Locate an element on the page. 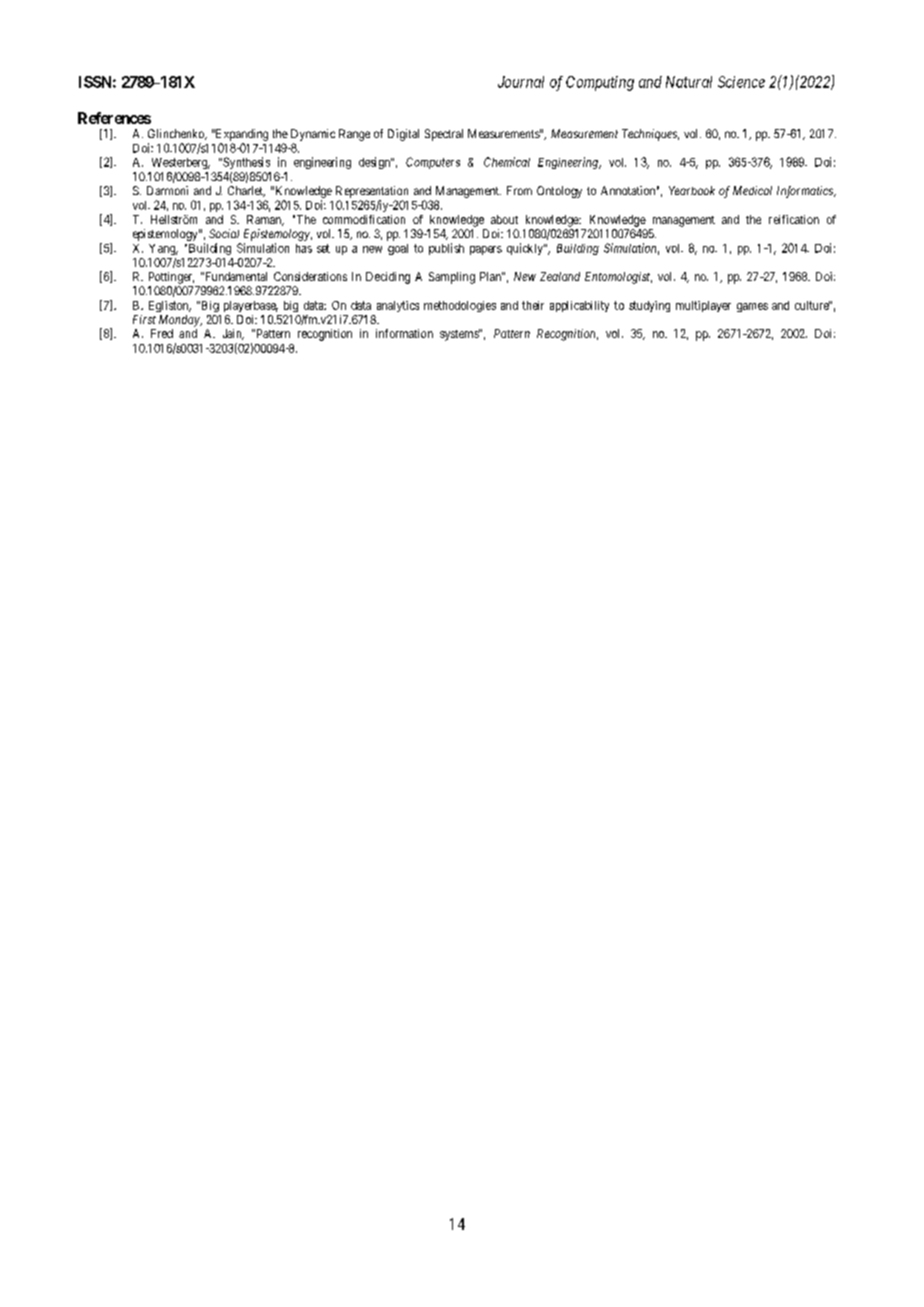 The image size is (924, 1307). about is located at coordinates (504, 219).
